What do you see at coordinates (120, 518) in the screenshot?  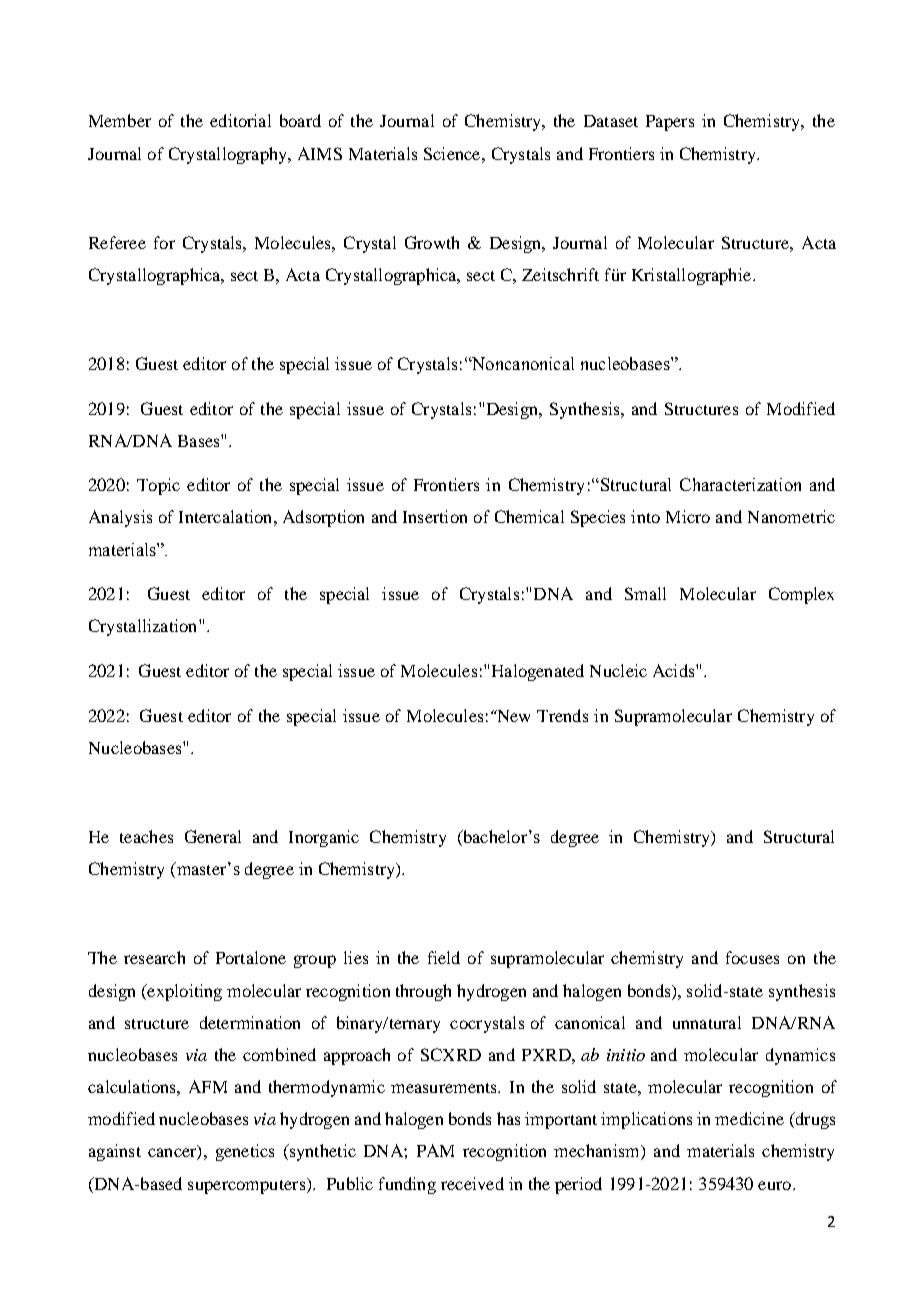 I see `Analysis` at bounding box center [120, 518].
